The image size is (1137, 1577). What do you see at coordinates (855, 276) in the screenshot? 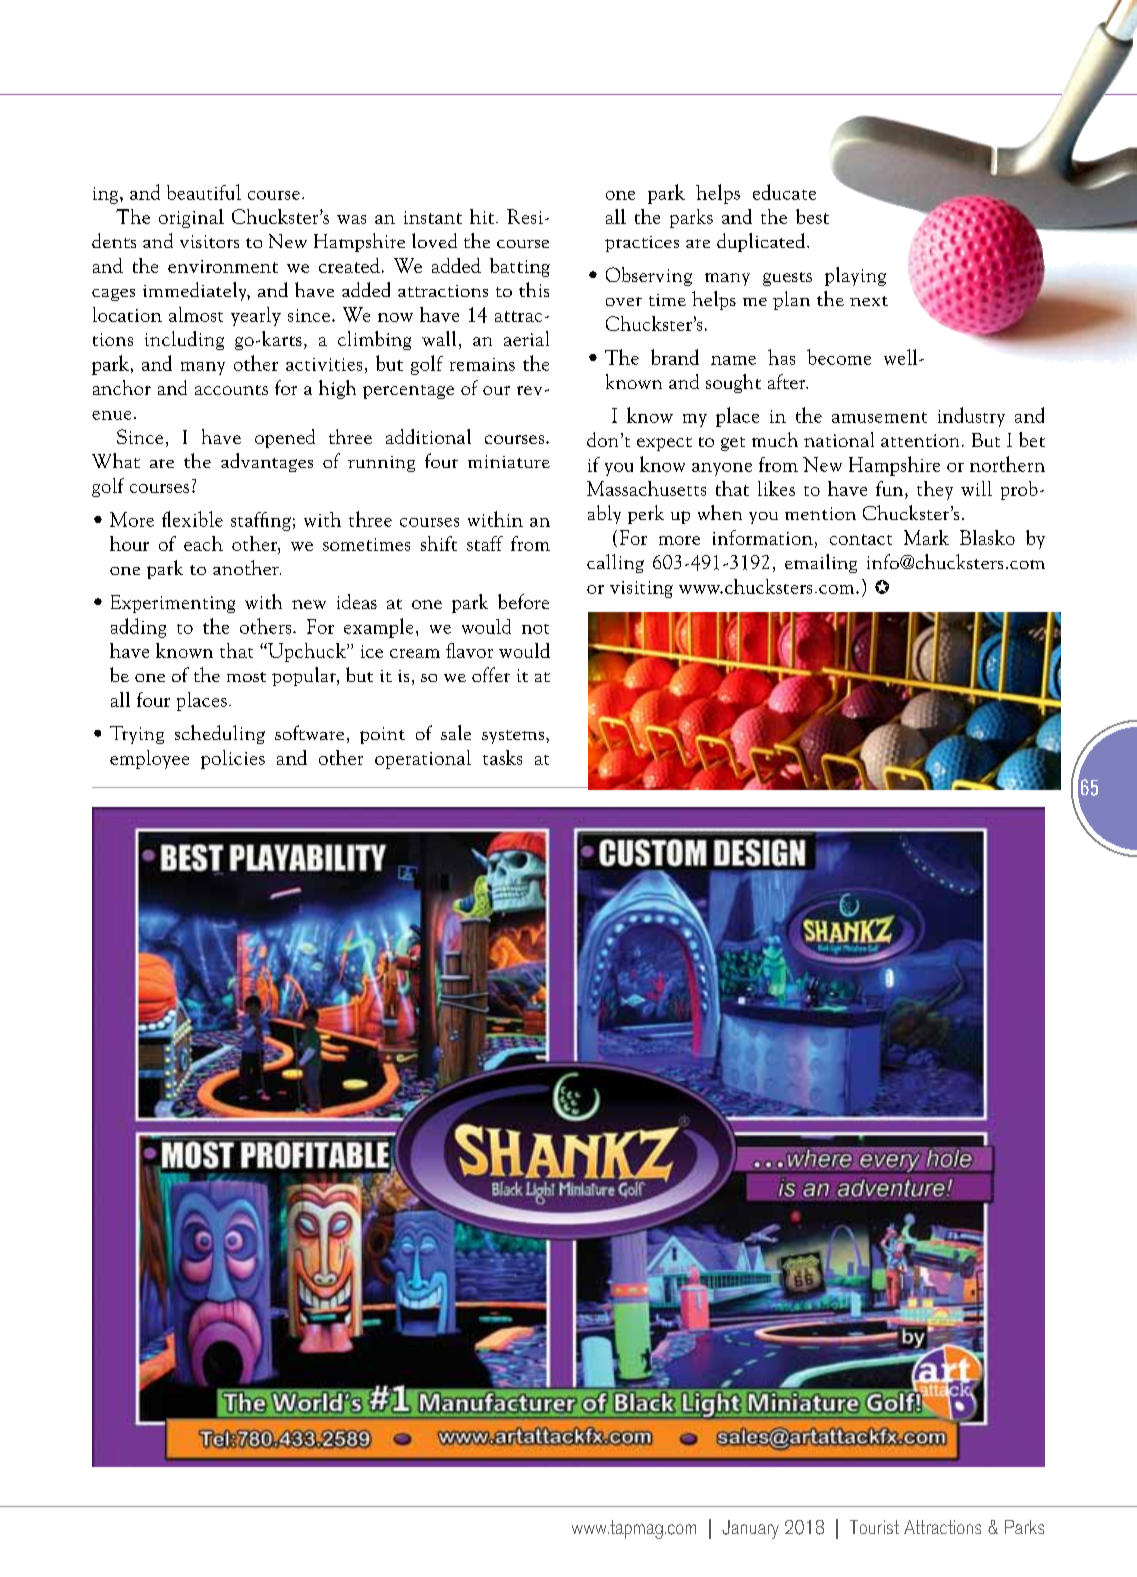
I see `playing` at bounding box center [855, 276].
